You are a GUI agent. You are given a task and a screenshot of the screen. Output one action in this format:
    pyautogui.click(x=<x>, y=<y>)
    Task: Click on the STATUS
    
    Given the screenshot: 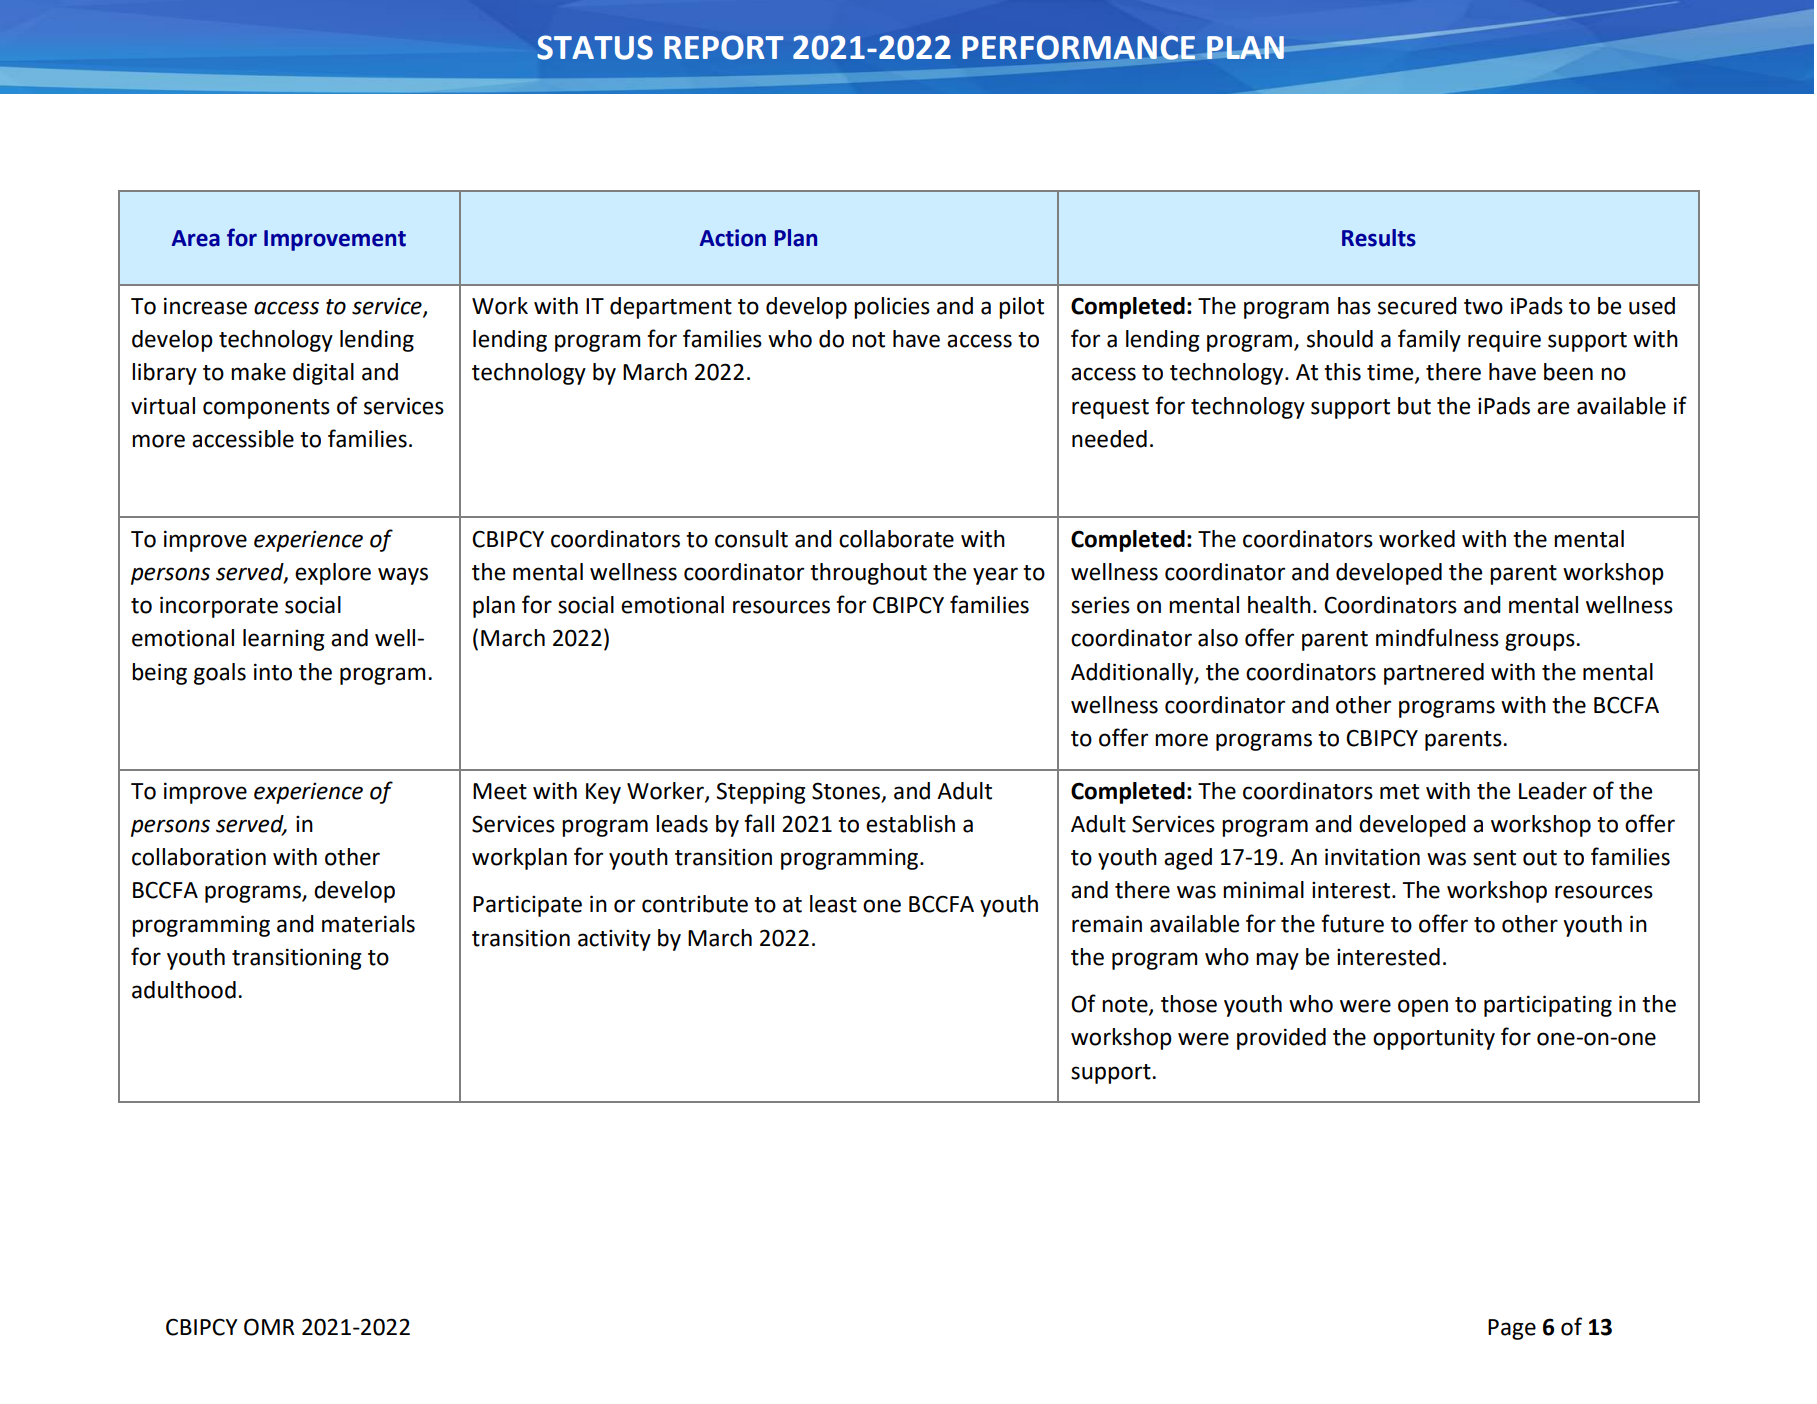 What is the action you would take?
    pyautogui.click(x=595, y=47)
